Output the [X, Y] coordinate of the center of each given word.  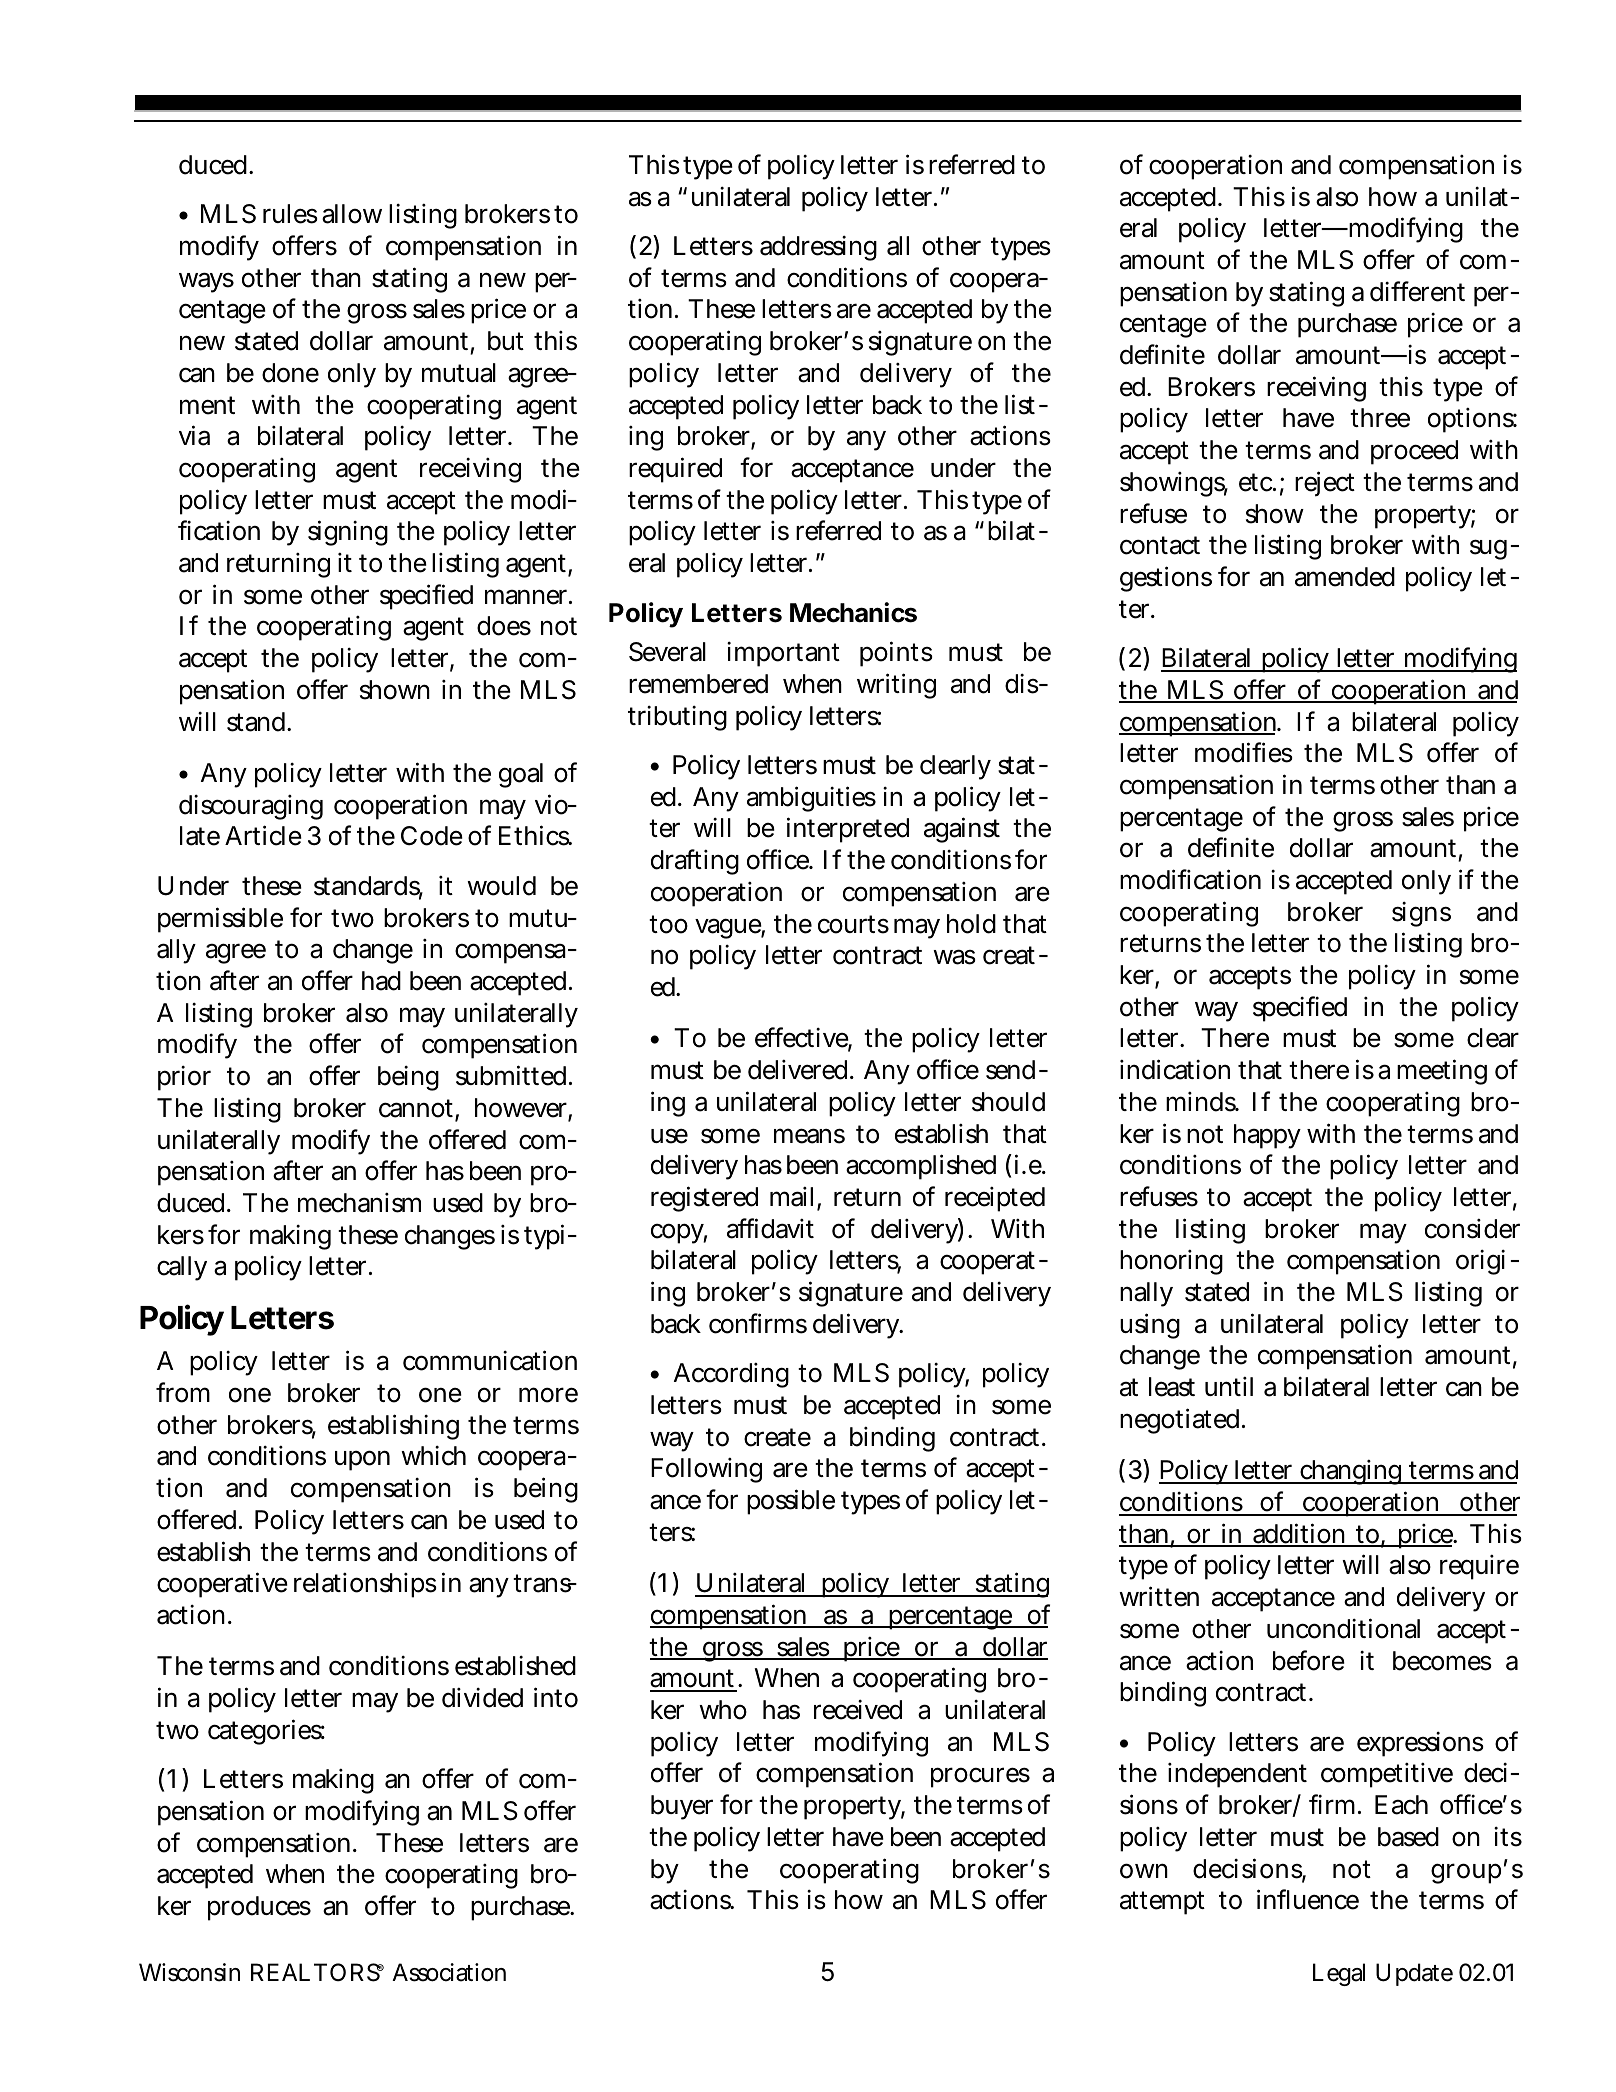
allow [352, 214]
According [731, 1375]
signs [1421, 914]
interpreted [848, 830]
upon [362, 1461]
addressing [818, 248]
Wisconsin [189, 1972]
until [1229, 1386]
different [1417, 291]
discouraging [251, 807]
